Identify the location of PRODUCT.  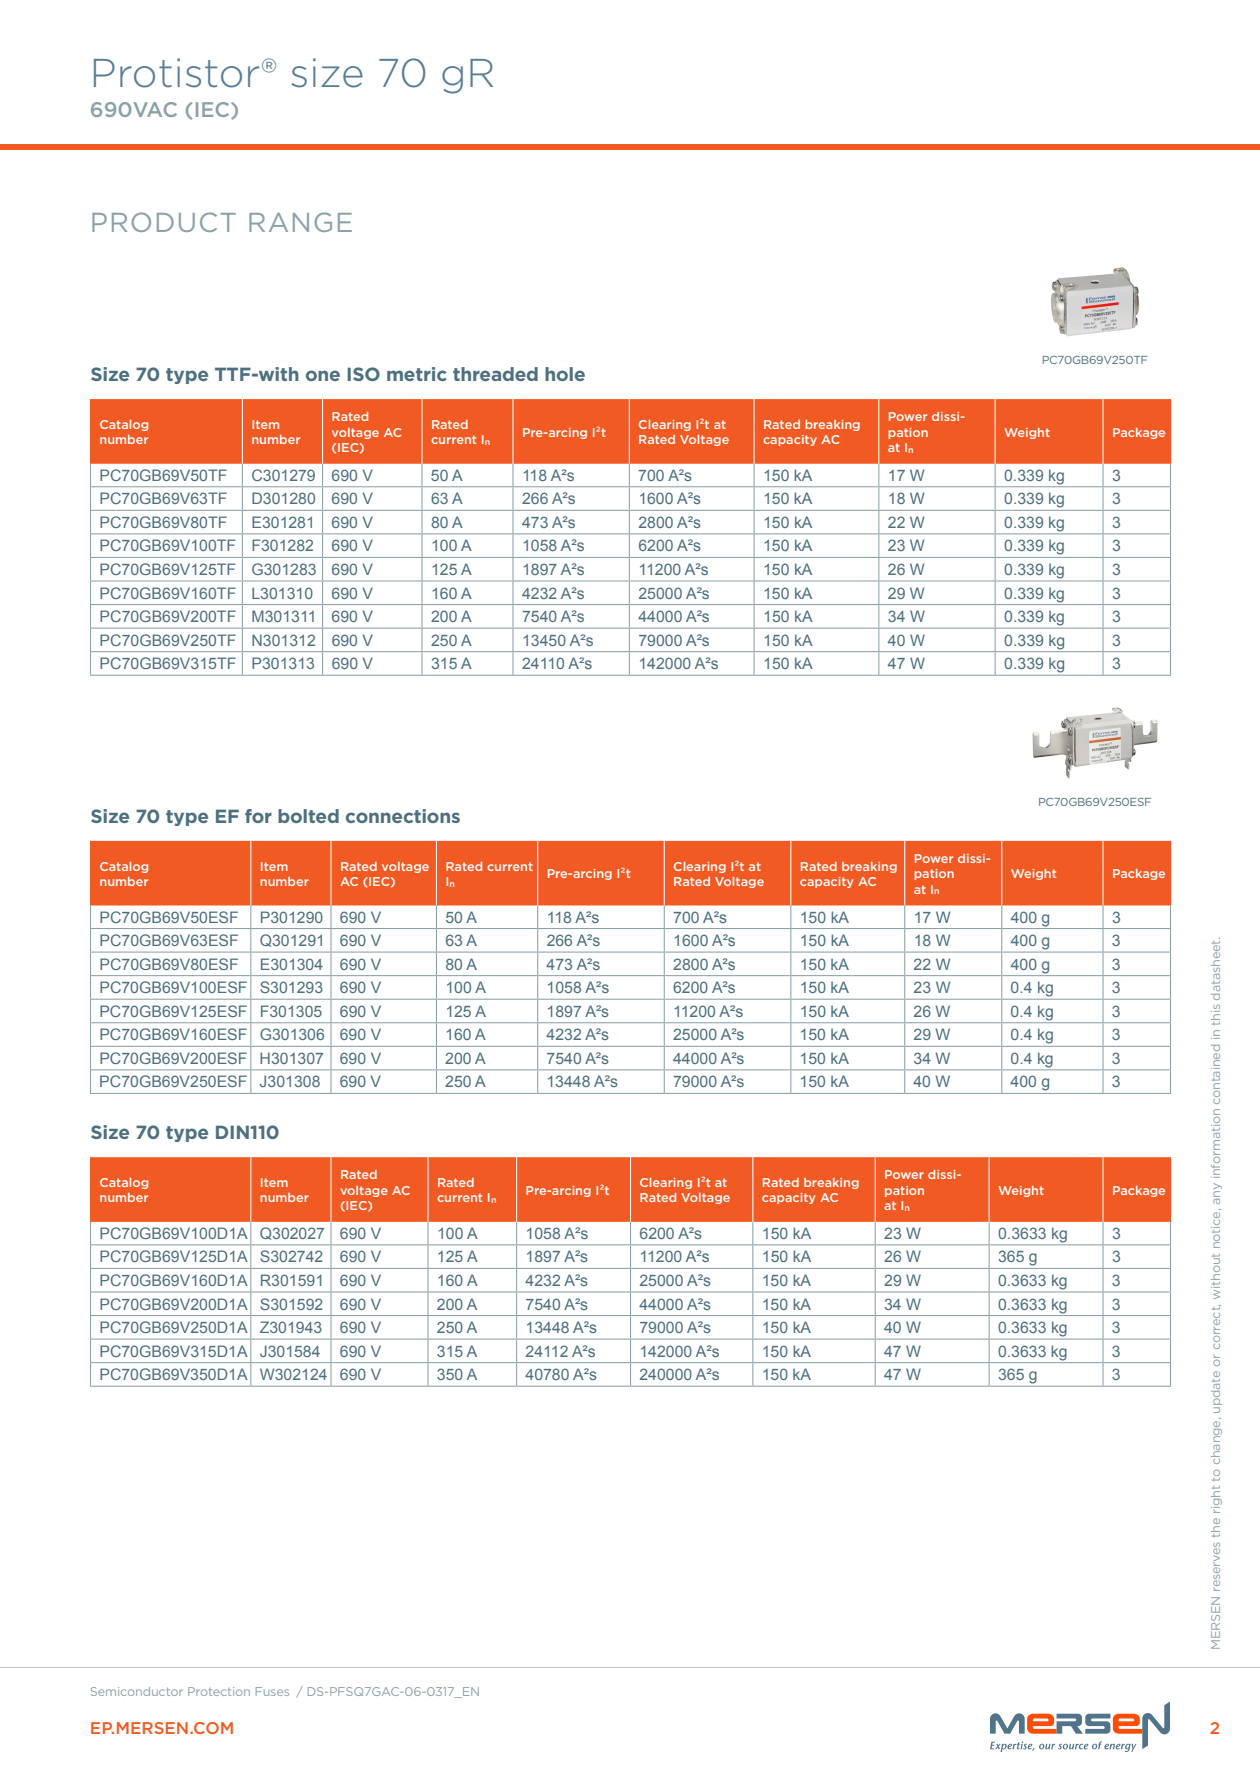
(164, 222).
